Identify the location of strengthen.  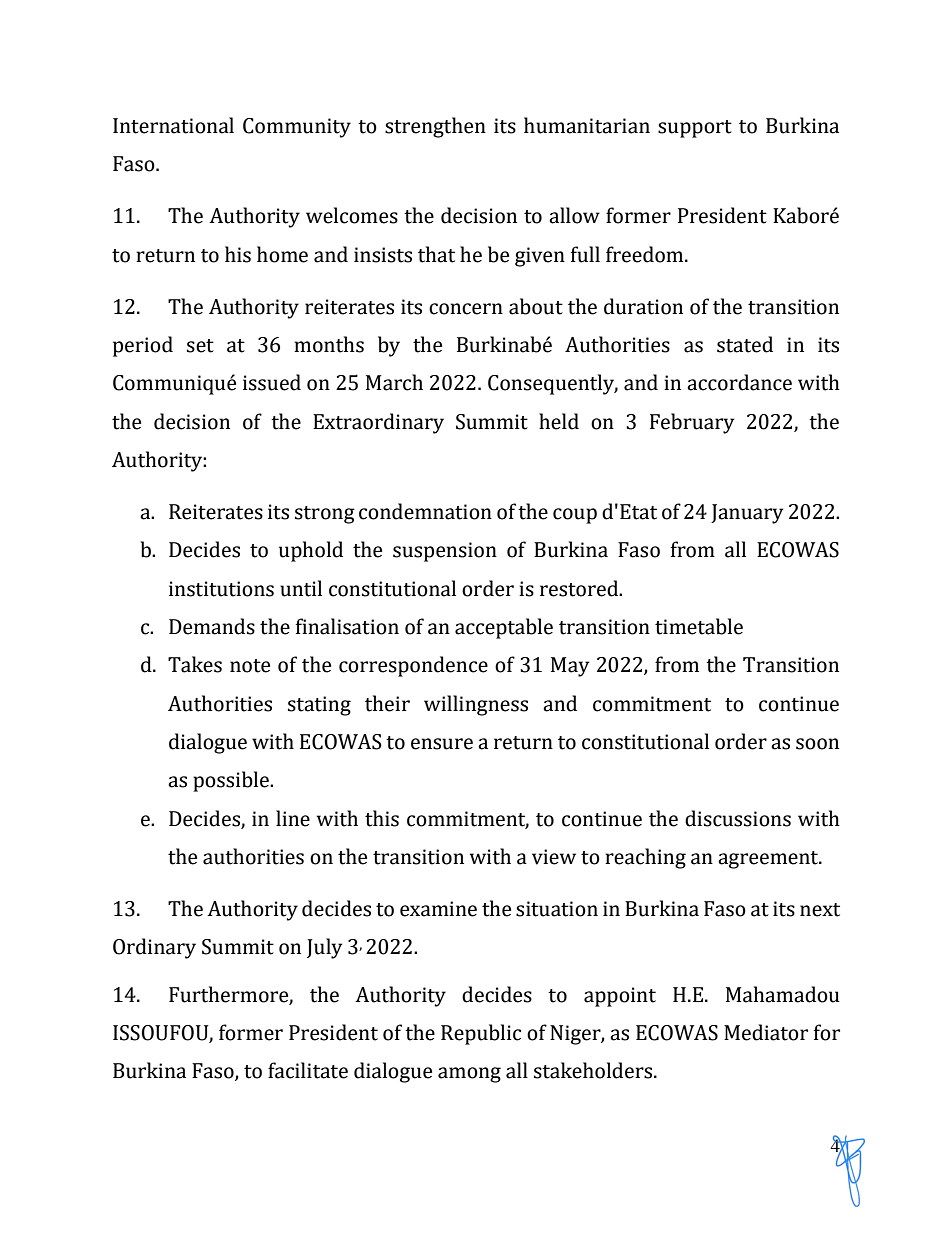
(435, 127).
